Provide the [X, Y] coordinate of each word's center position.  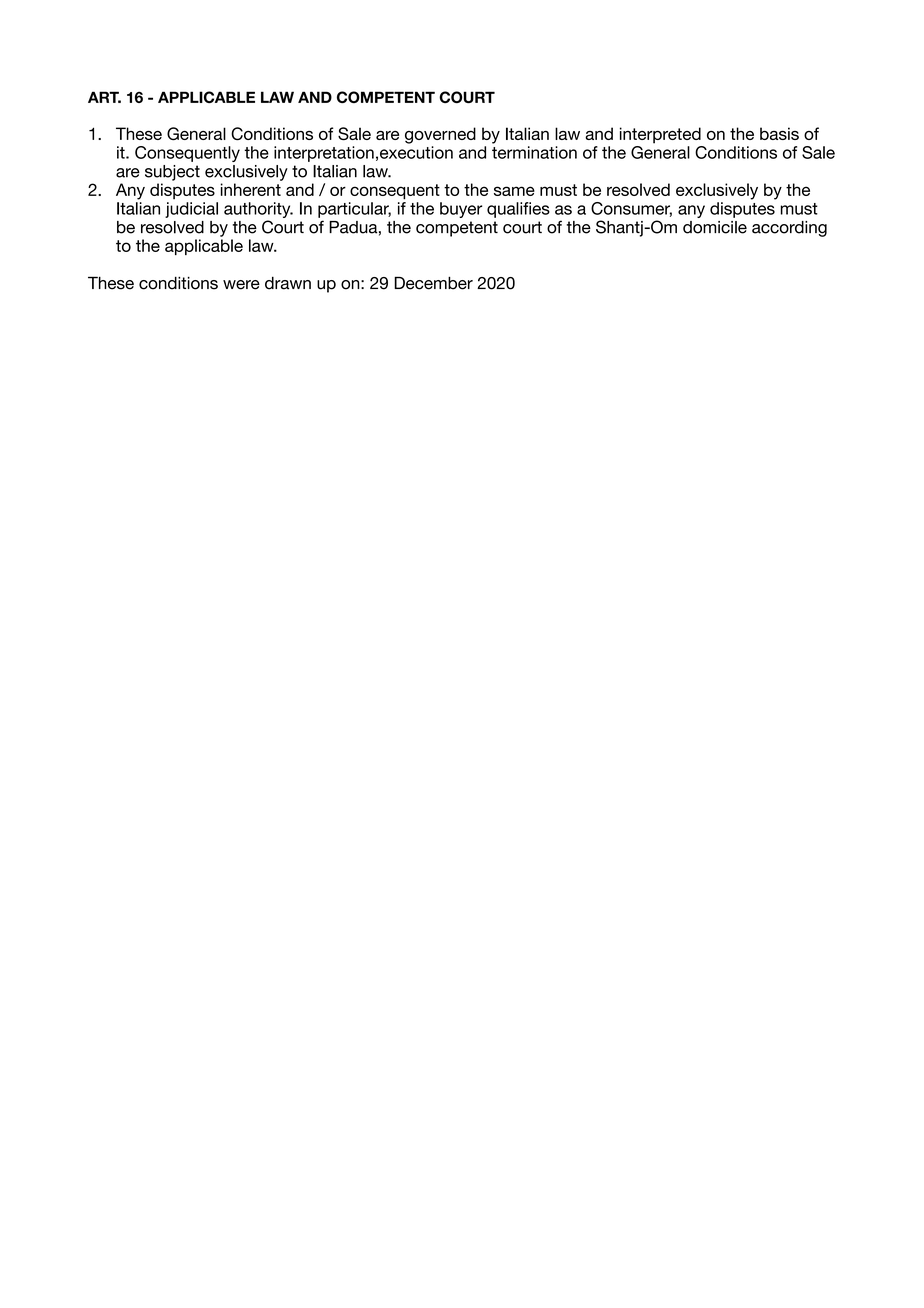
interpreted [660, 135]
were [241, 285]
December [433, 283]
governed [440, 135]
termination [534, 152]
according [789, 229]
